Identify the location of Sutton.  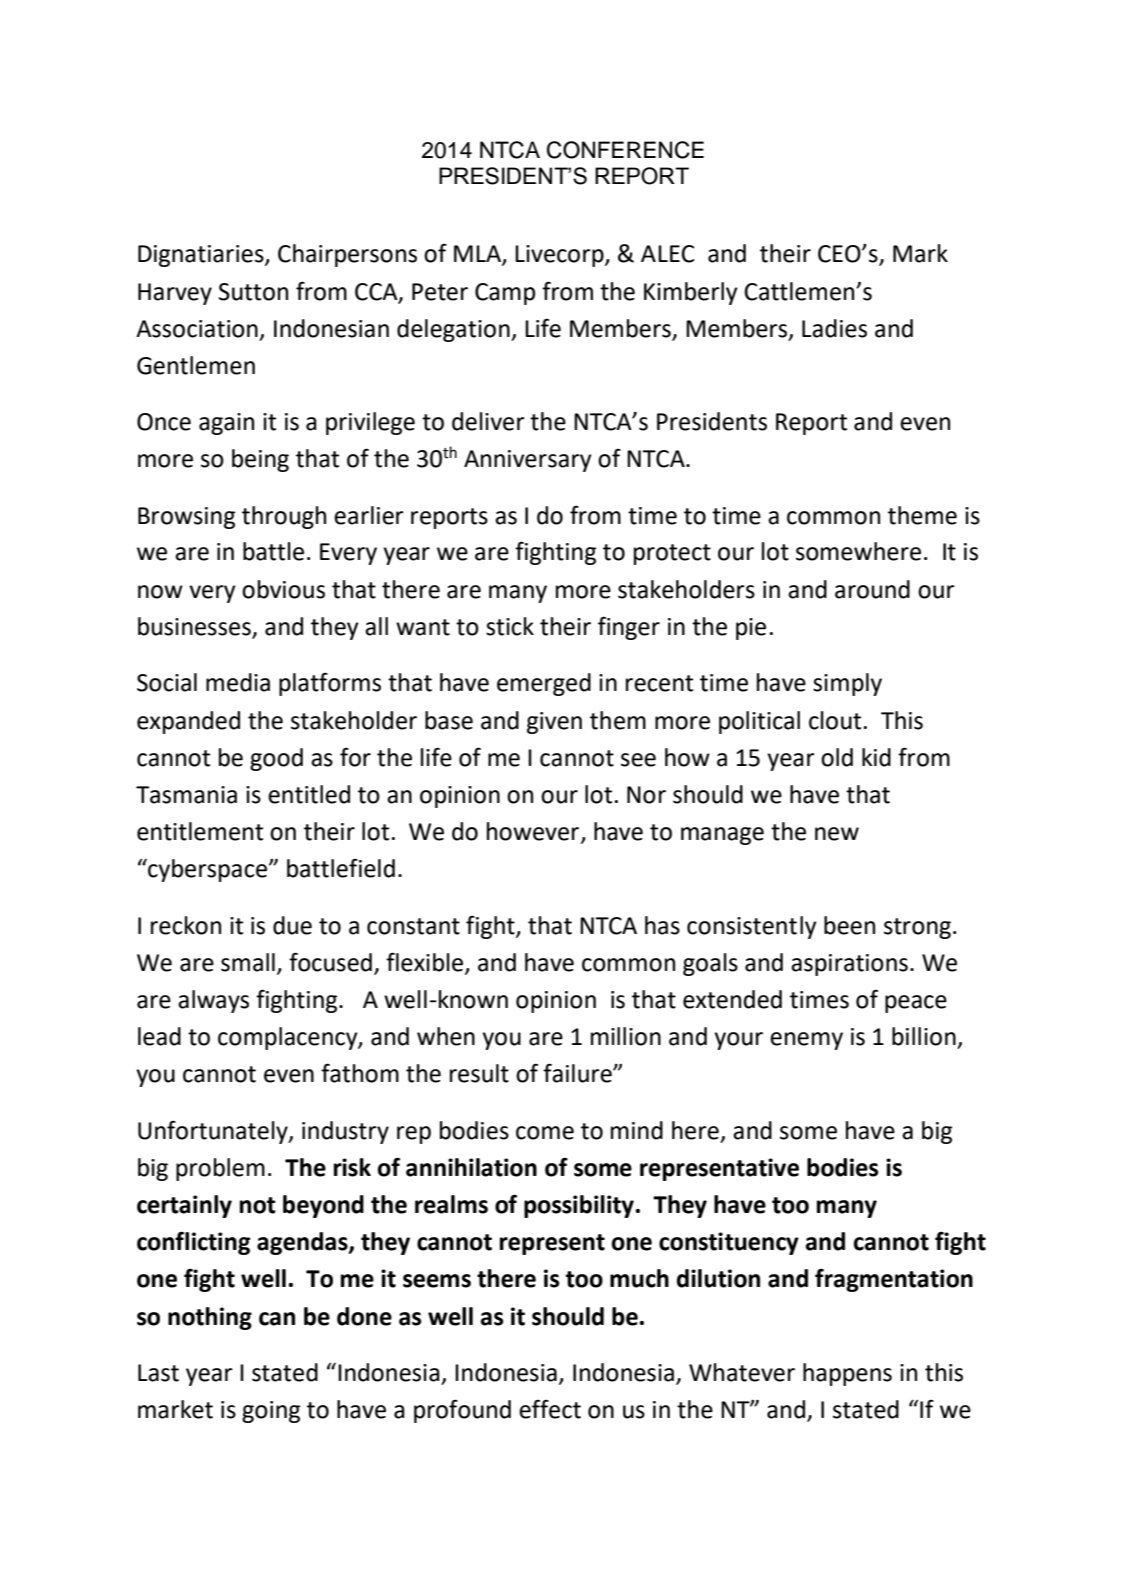
(253, 292).
